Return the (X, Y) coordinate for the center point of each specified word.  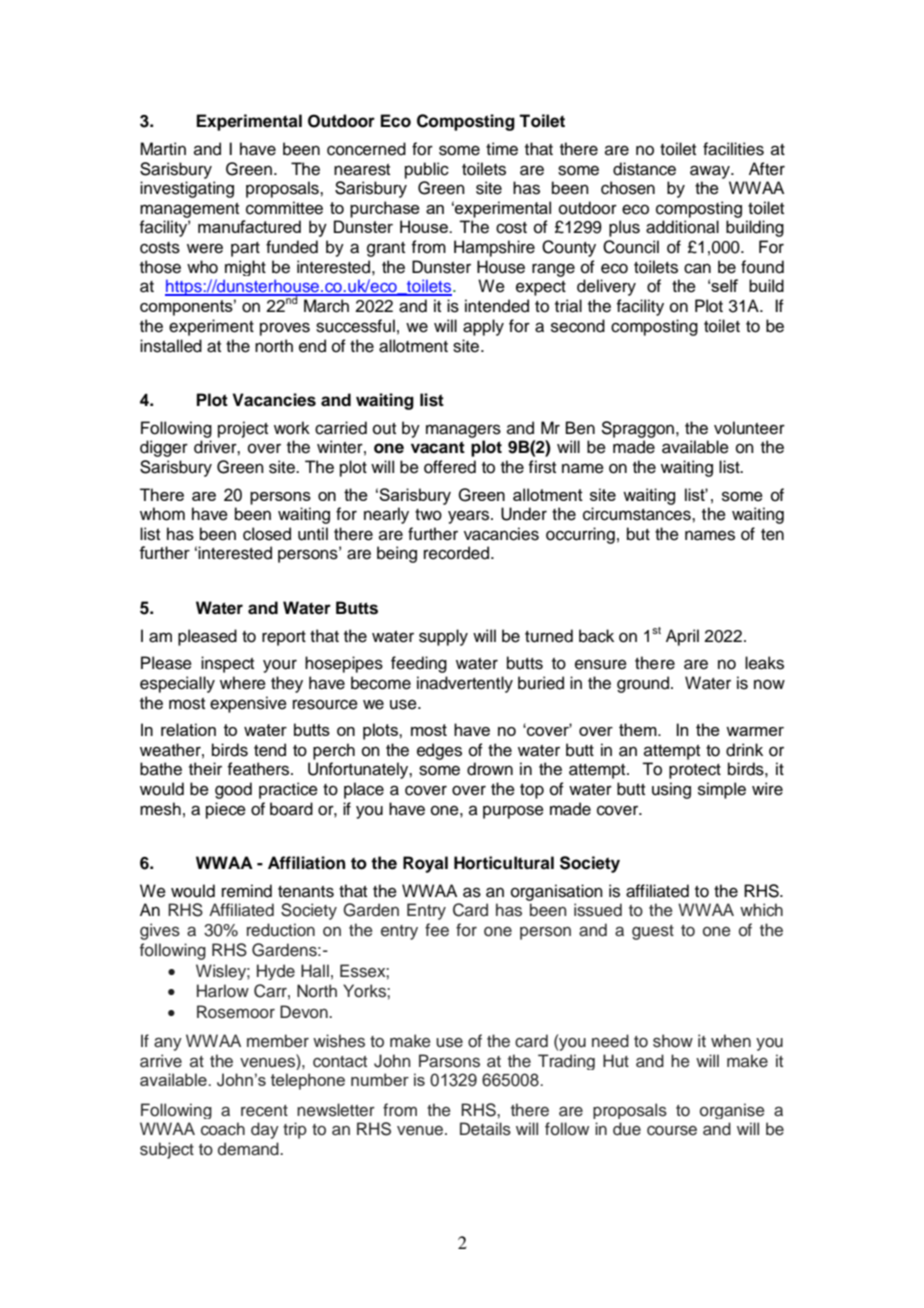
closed (267, 534)
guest (653, 932)
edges (439, 751)
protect (695, 771)
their (205, 769)
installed (171, 346)
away (711, 172)
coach (223, 1129)
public (427, 170)
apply (483, 327)
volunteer (749, 428)
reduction (281, 930)
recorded (458, 553)
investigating (187, 189)
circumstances (638, 514)
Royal (425, 864)
